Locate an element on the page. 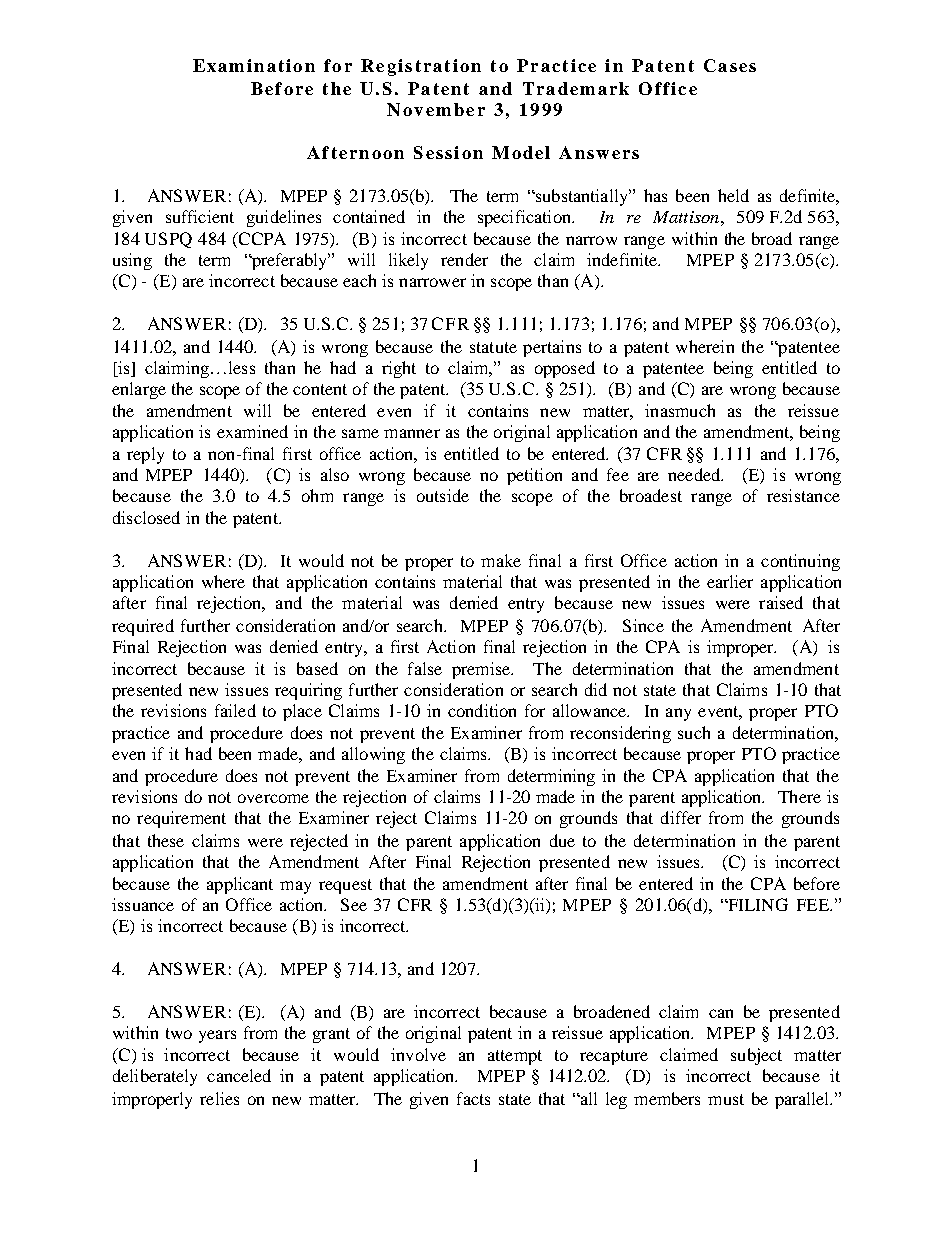  such is located at coordinates (694, 732).
